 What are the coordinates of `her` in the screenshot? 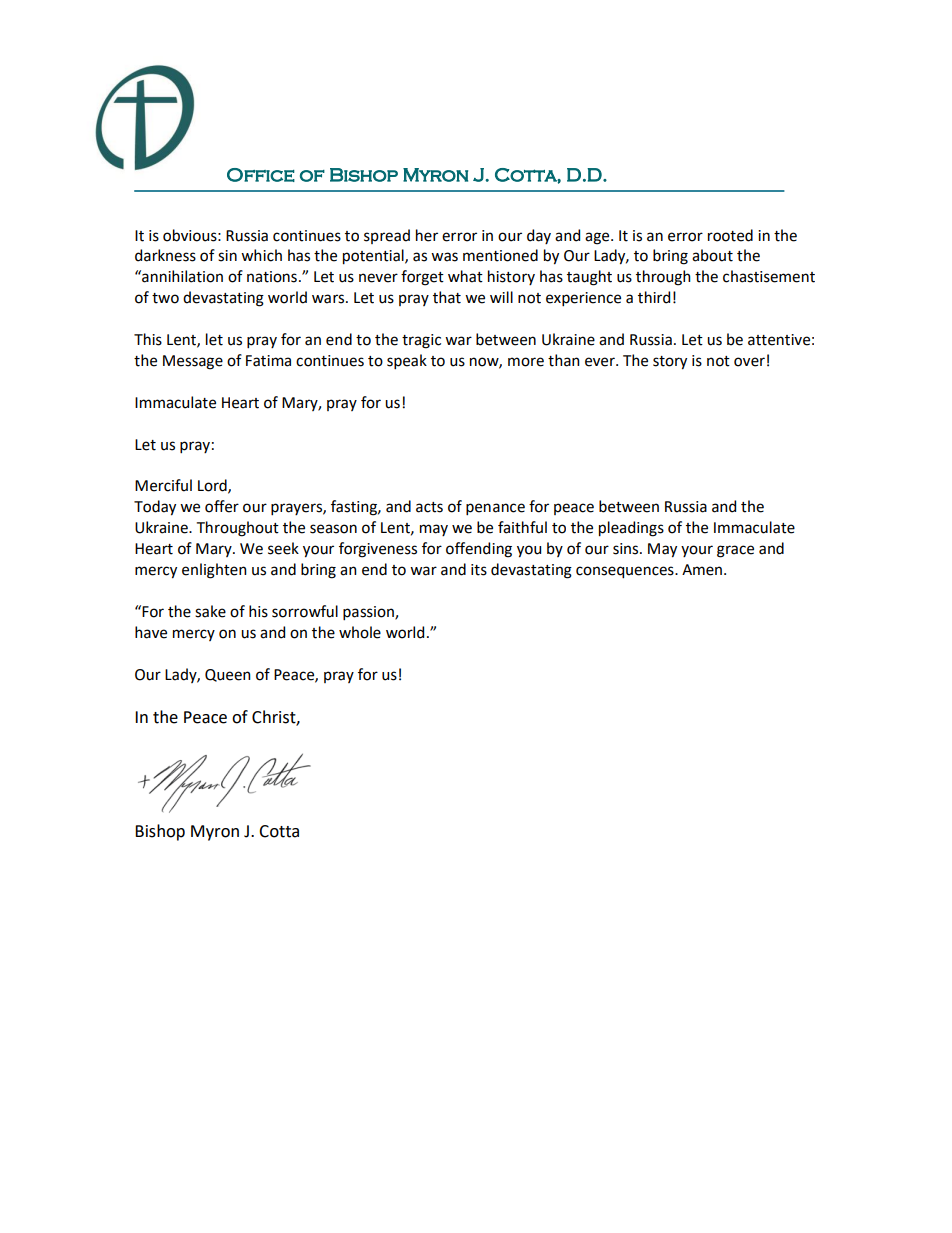 It's located at (427, 235).
